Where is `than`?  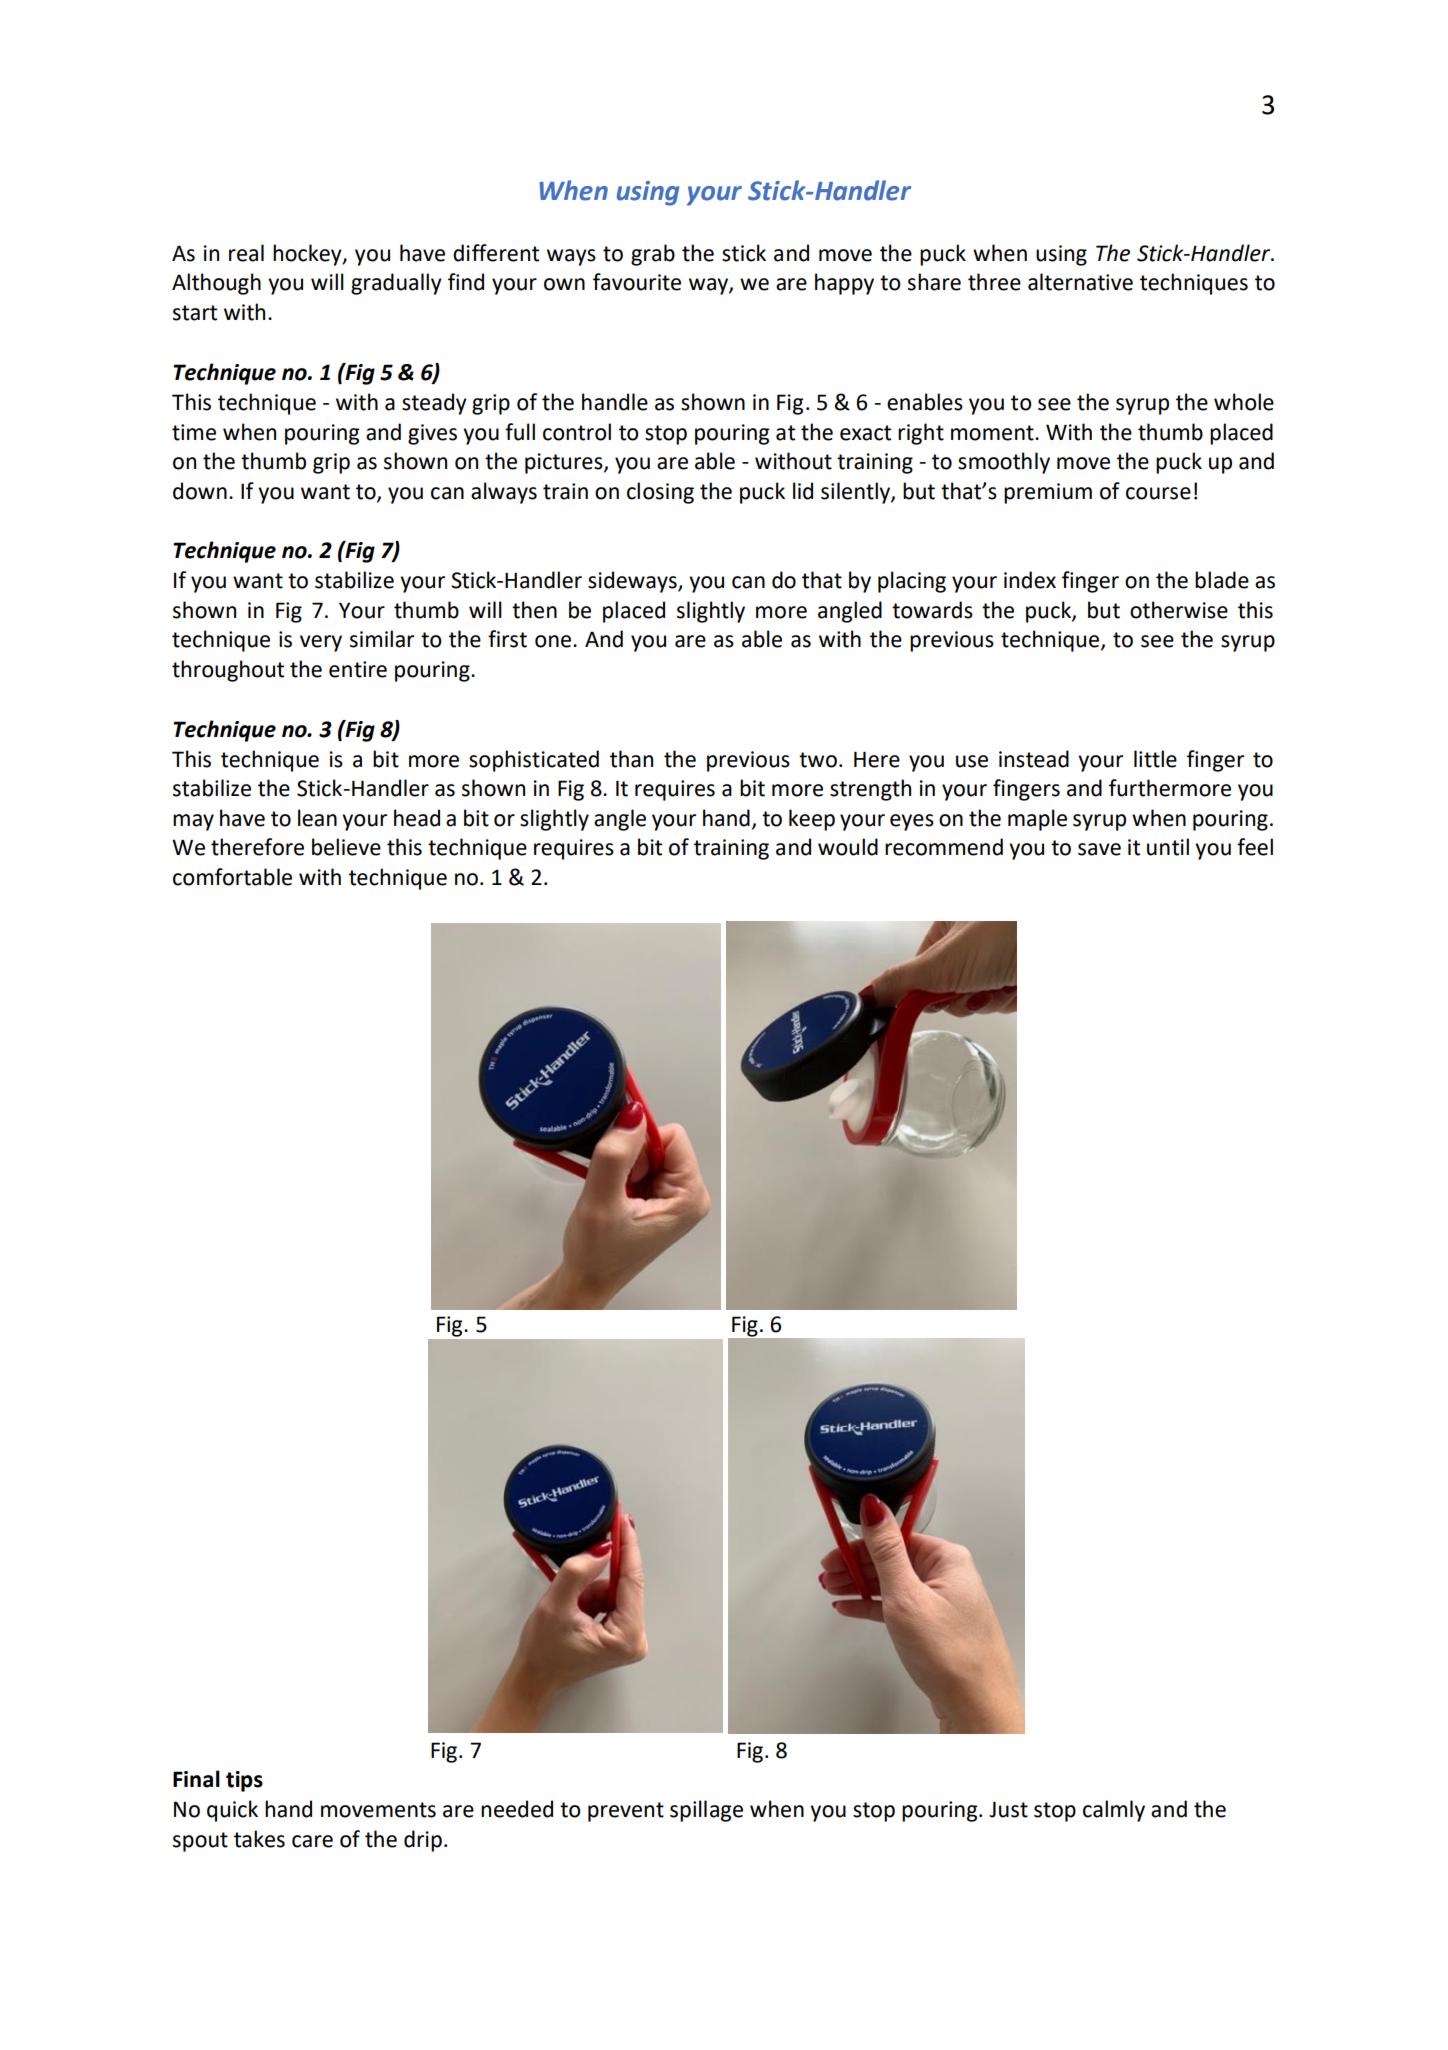 than is located at coordinates (631, 759).
